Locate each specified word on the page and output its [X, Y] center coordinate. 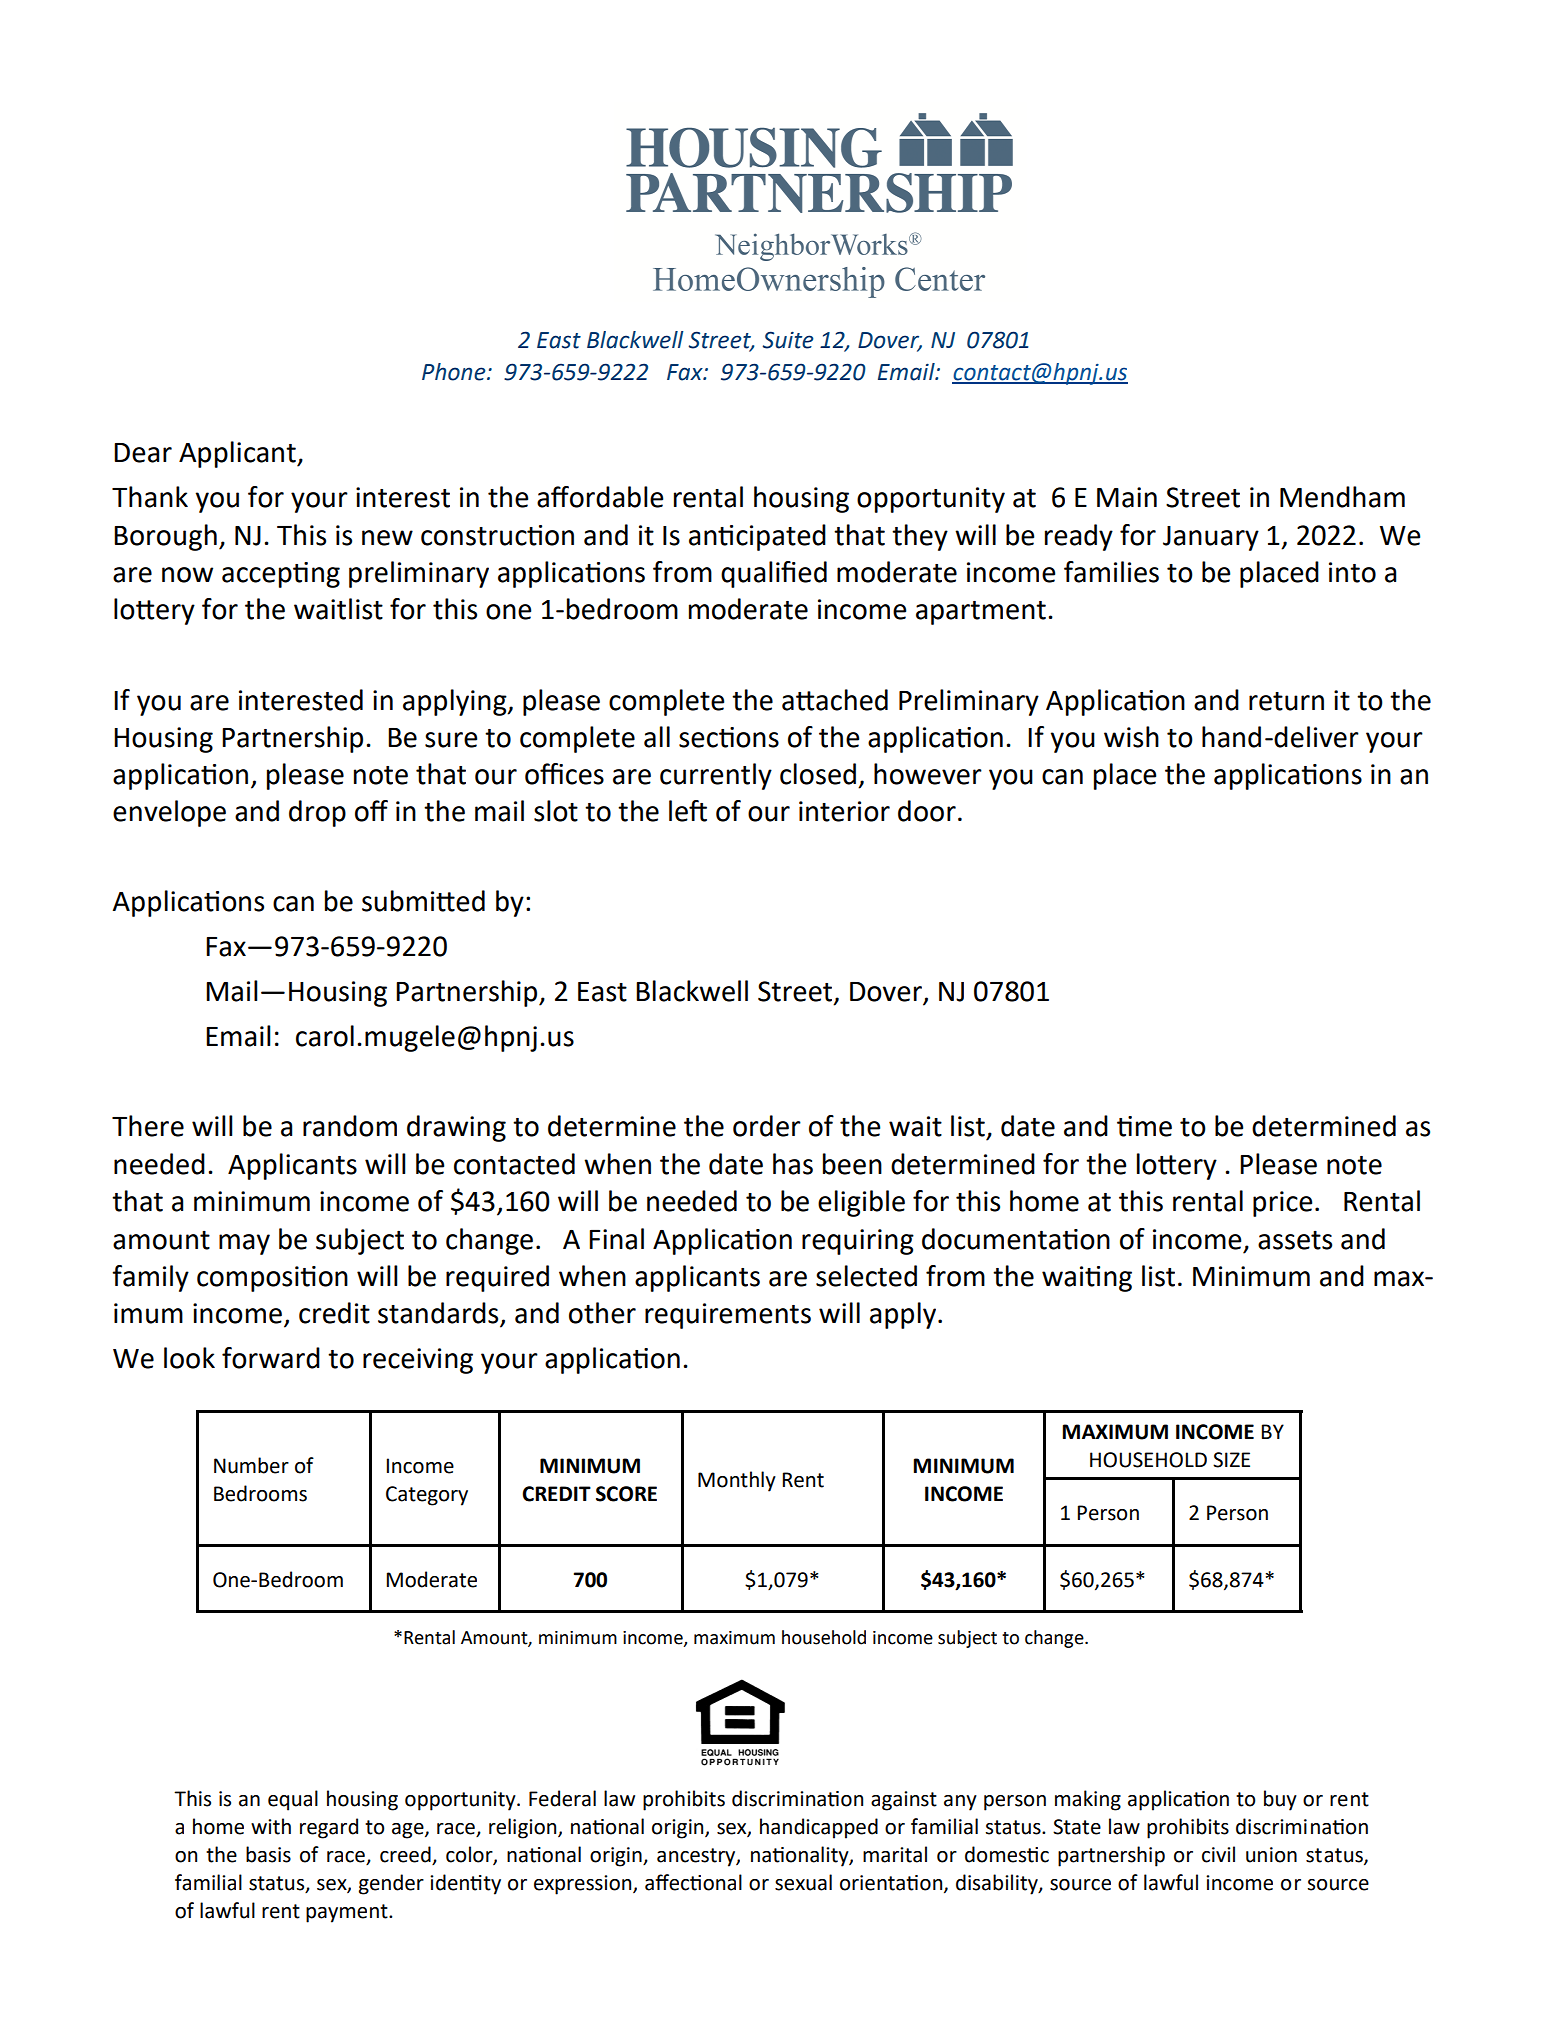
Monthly [737, 1481]
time [1144, 1126]
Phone [455, 372]
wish [1131, 737]
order [767, 1126]
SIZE [1231, 1460]
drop [317, 813]
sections [729, 737]
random [350, 1126]
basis [268, 1854]
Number [251, 1465]
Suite [788, 340]
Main [1127, 497]
